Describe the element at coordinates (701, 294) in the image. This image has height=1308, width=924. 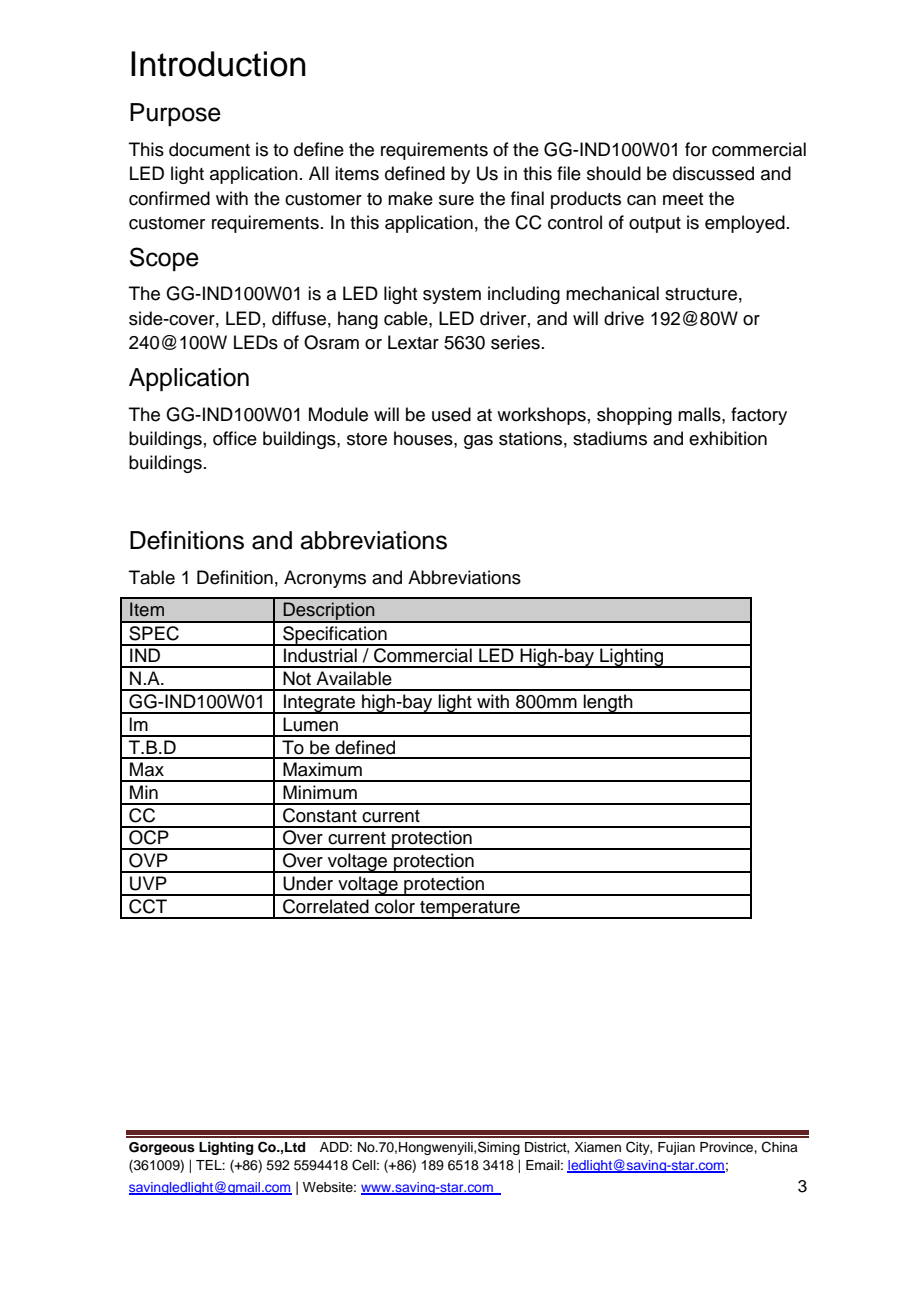
I see `structure` at that location.
